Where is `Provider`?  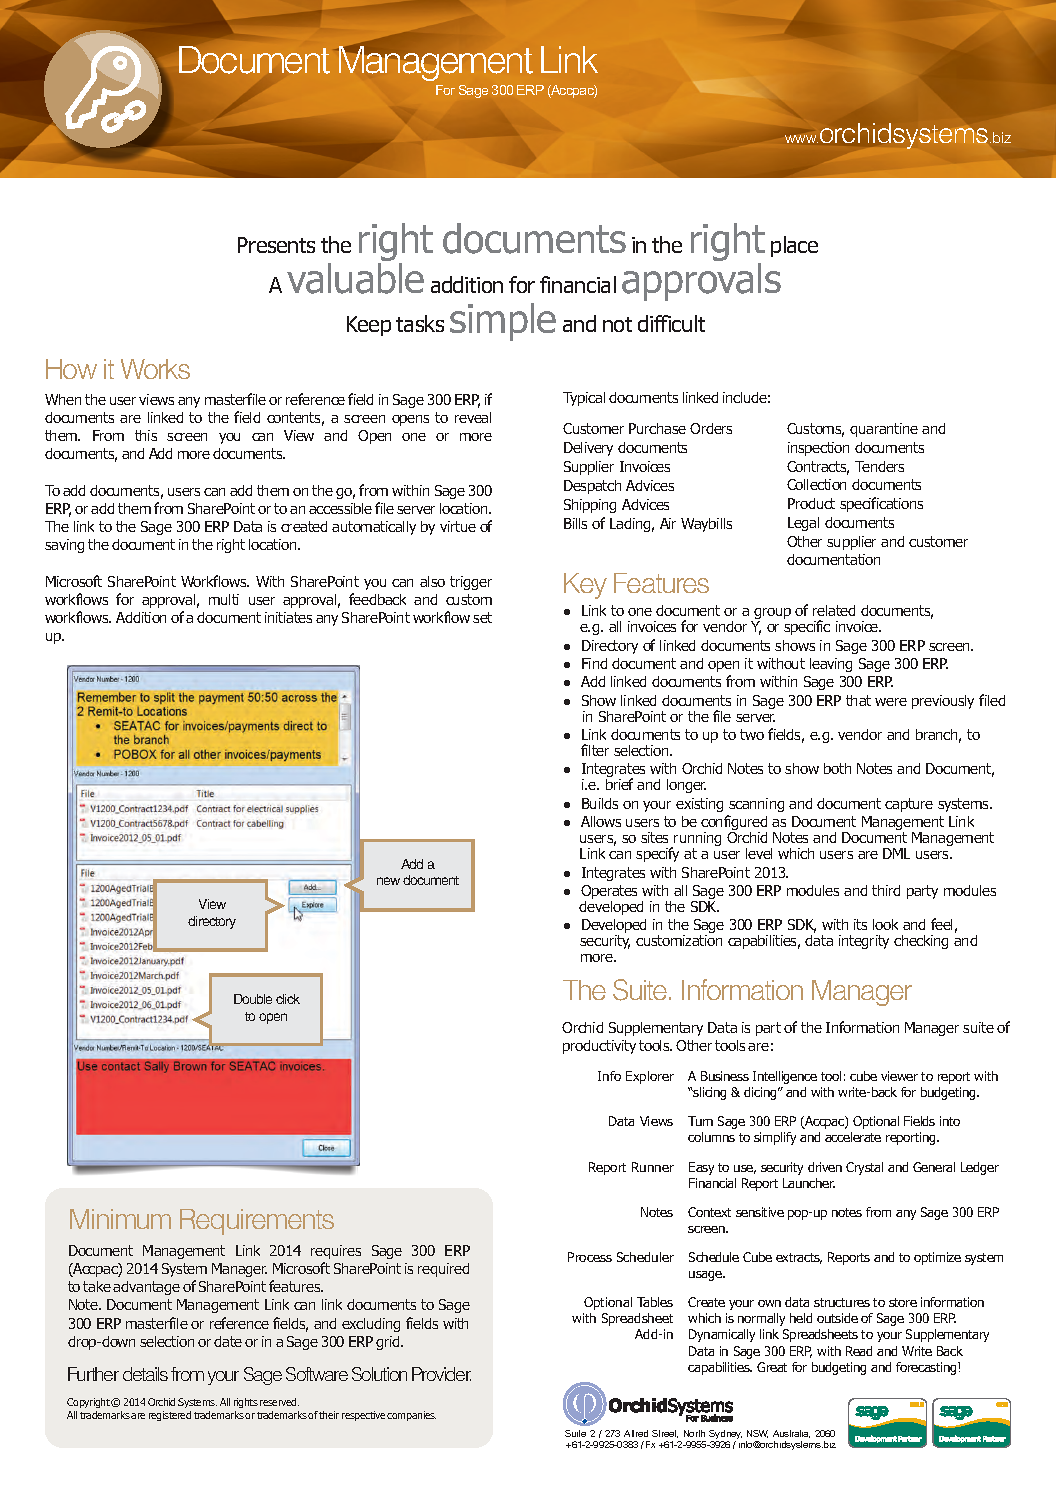 Provider is located at coordinates (441, 1374).
